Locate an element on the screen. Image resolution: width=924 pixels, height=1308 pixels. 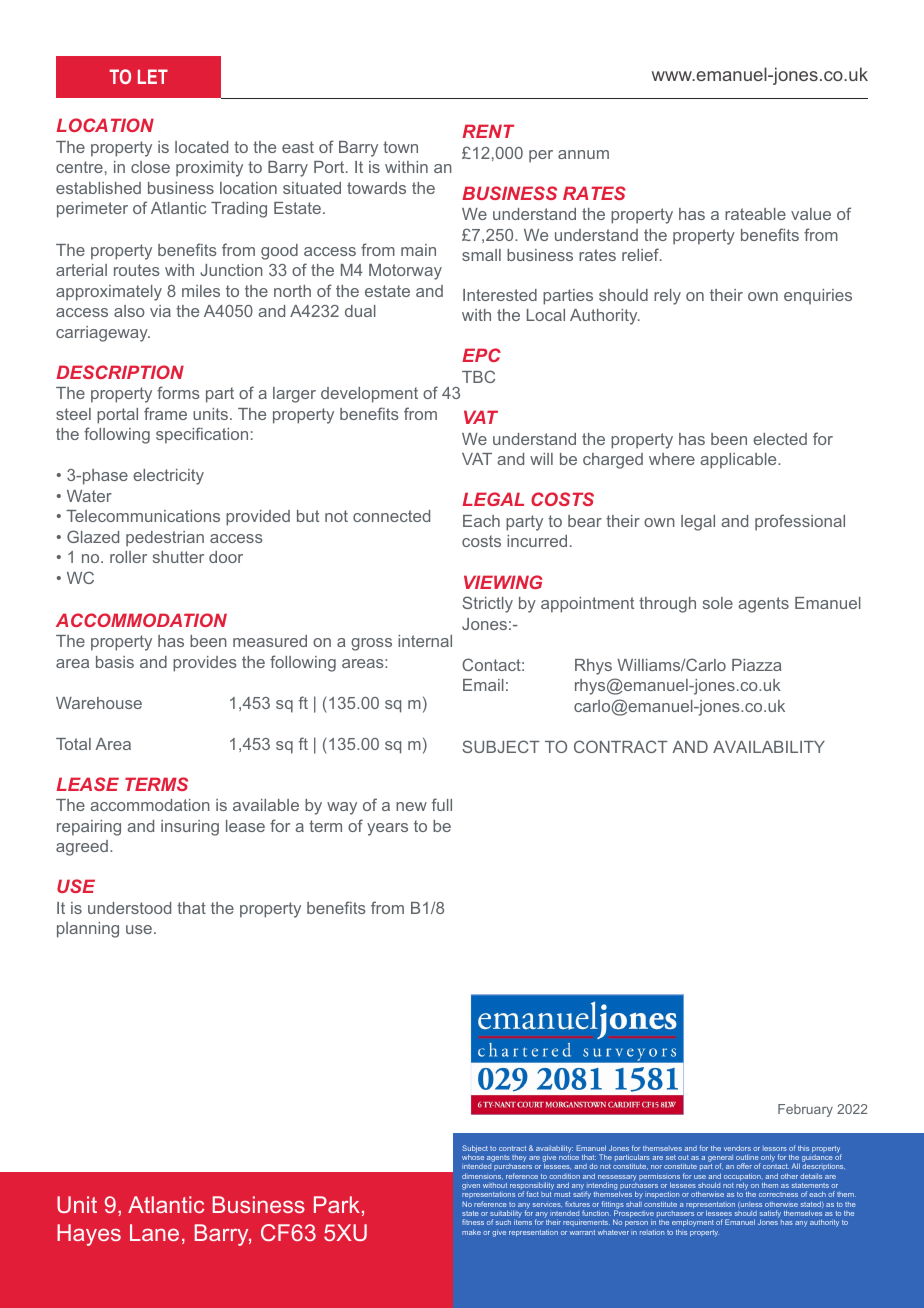
full is located at coordinates (442, 804).
